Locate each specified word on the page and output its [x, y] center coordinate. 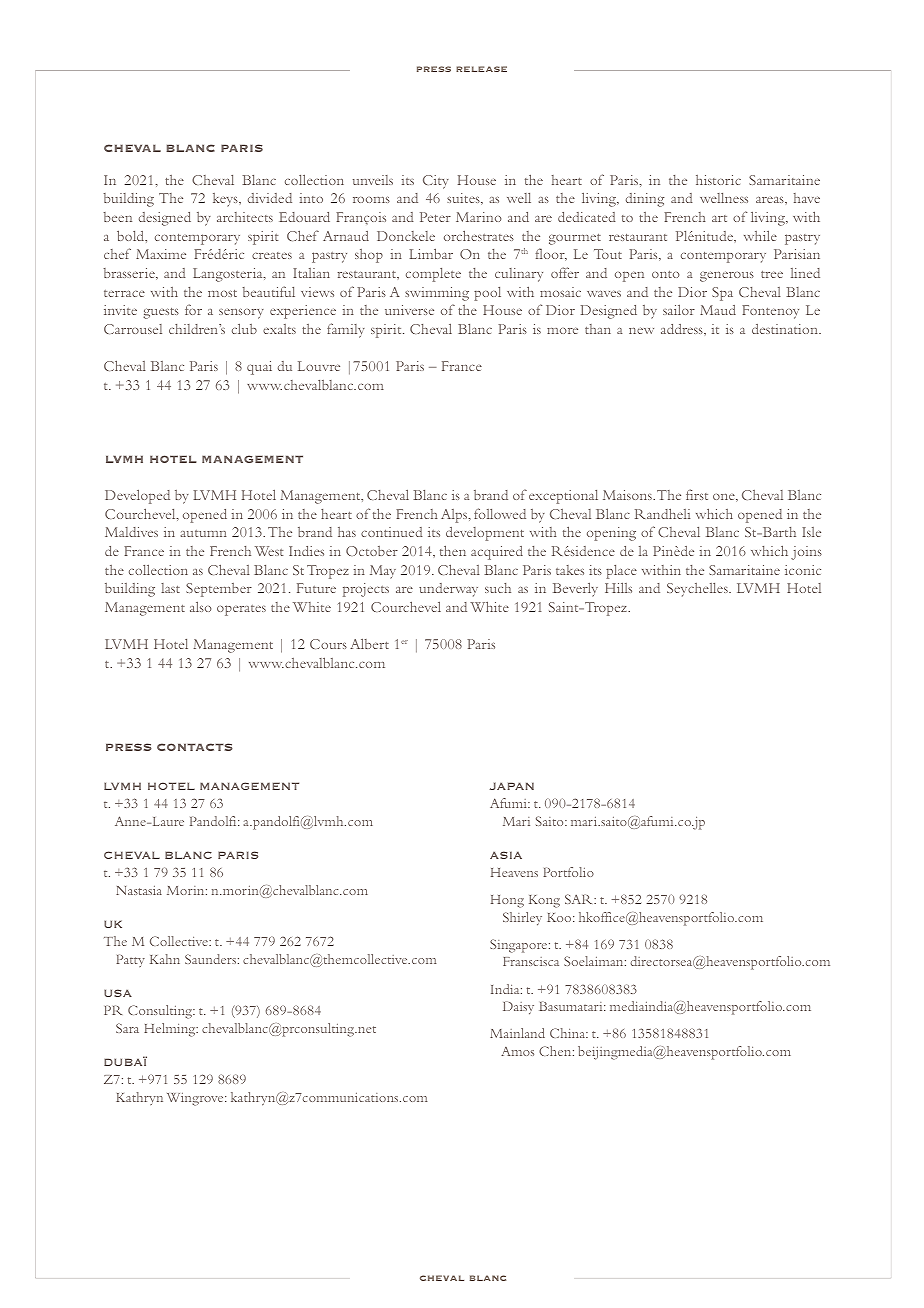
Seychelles [698, 590]
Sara [127, 1028]
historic [718, 180]
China [569, 1033]
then [453, 550]
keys [226, 200]
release [481, 69]
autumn [203, 533]
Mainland [517, 1033]
